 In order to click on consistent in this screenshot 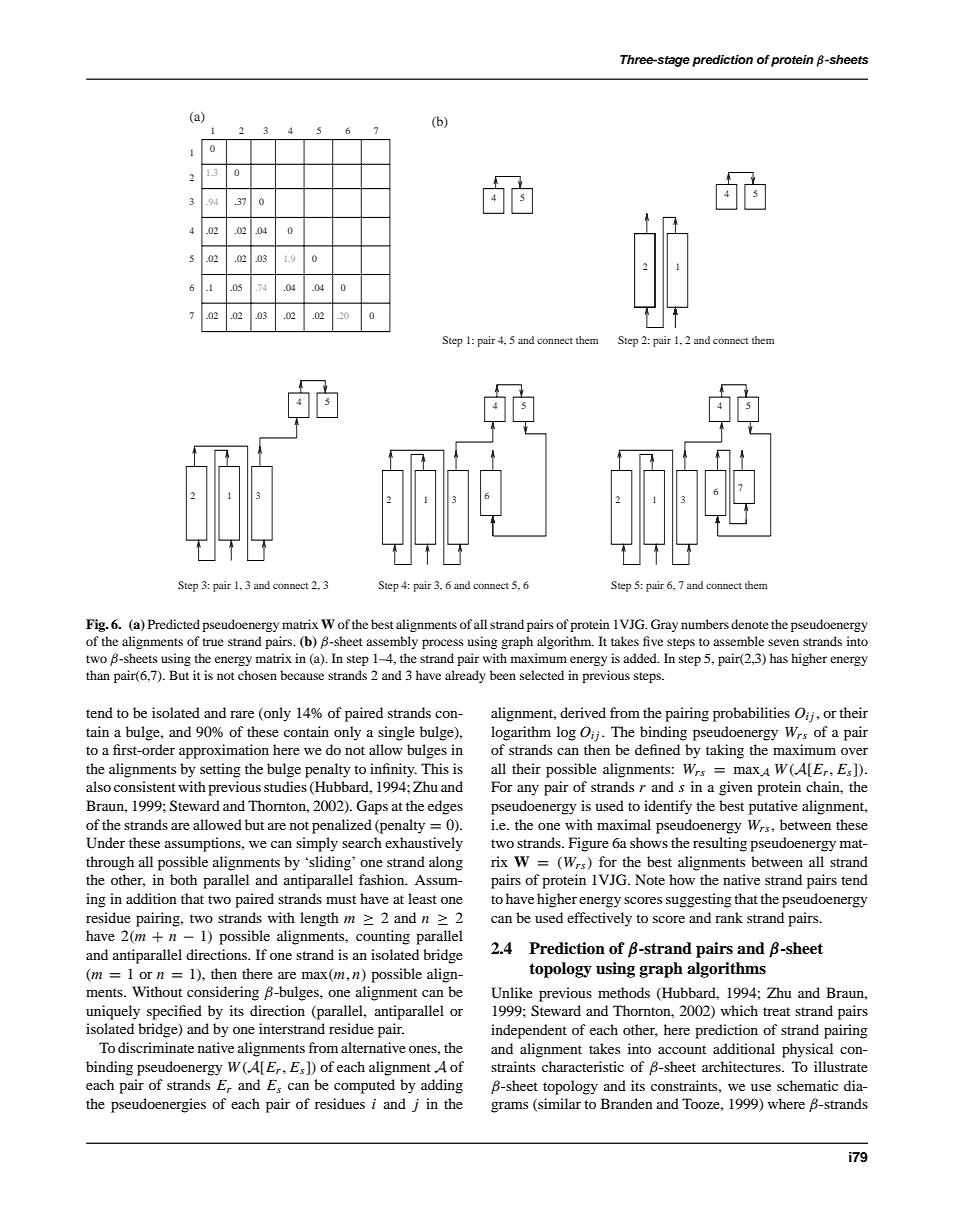, I will do `click(145, 786)`.
